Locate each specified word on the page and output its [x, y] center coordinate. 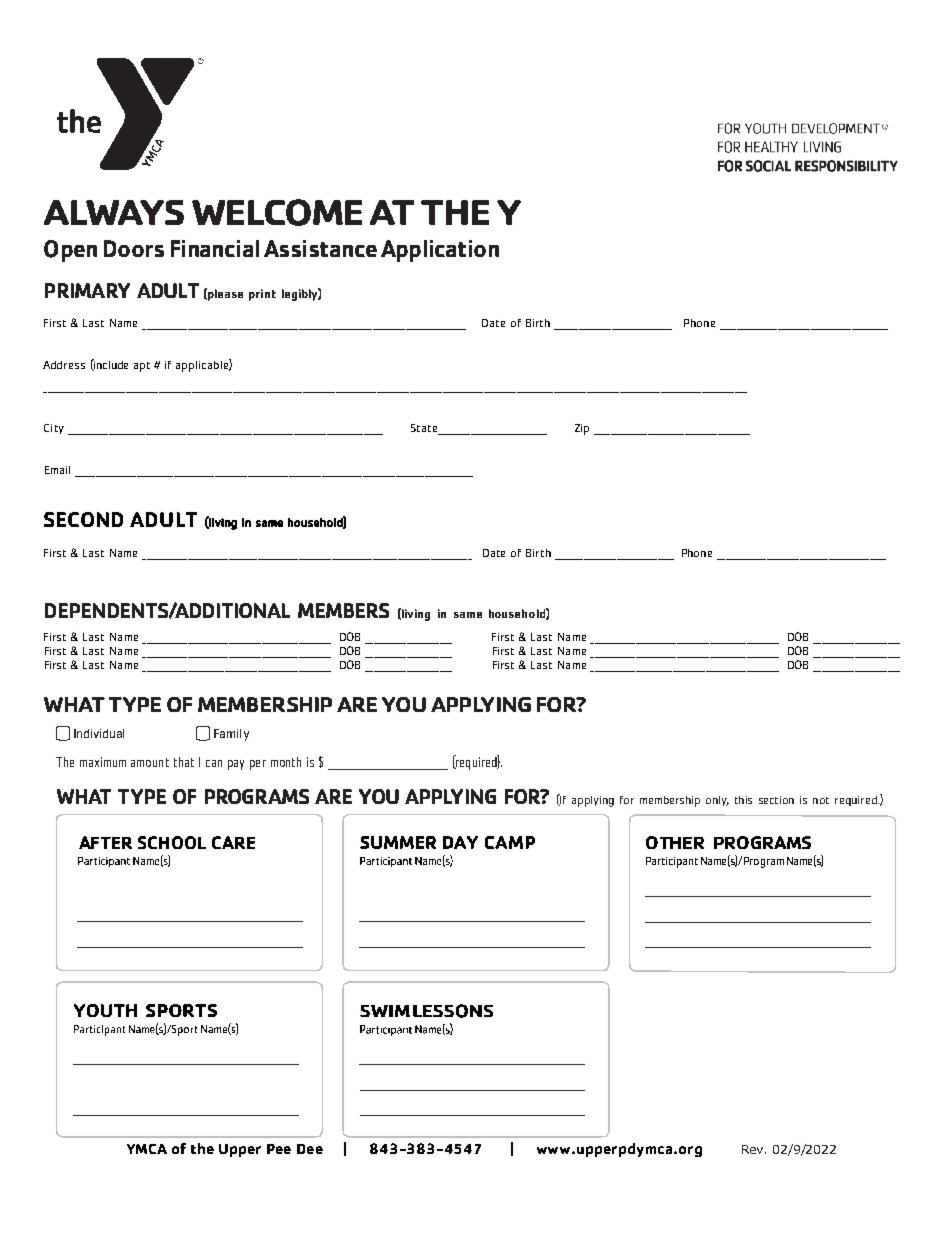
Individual [99, 733]
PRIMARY [87, 290]
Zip [582, 429]
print [262, 295]
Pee [279, 1149]
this [743, 800]
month [286, 762]
